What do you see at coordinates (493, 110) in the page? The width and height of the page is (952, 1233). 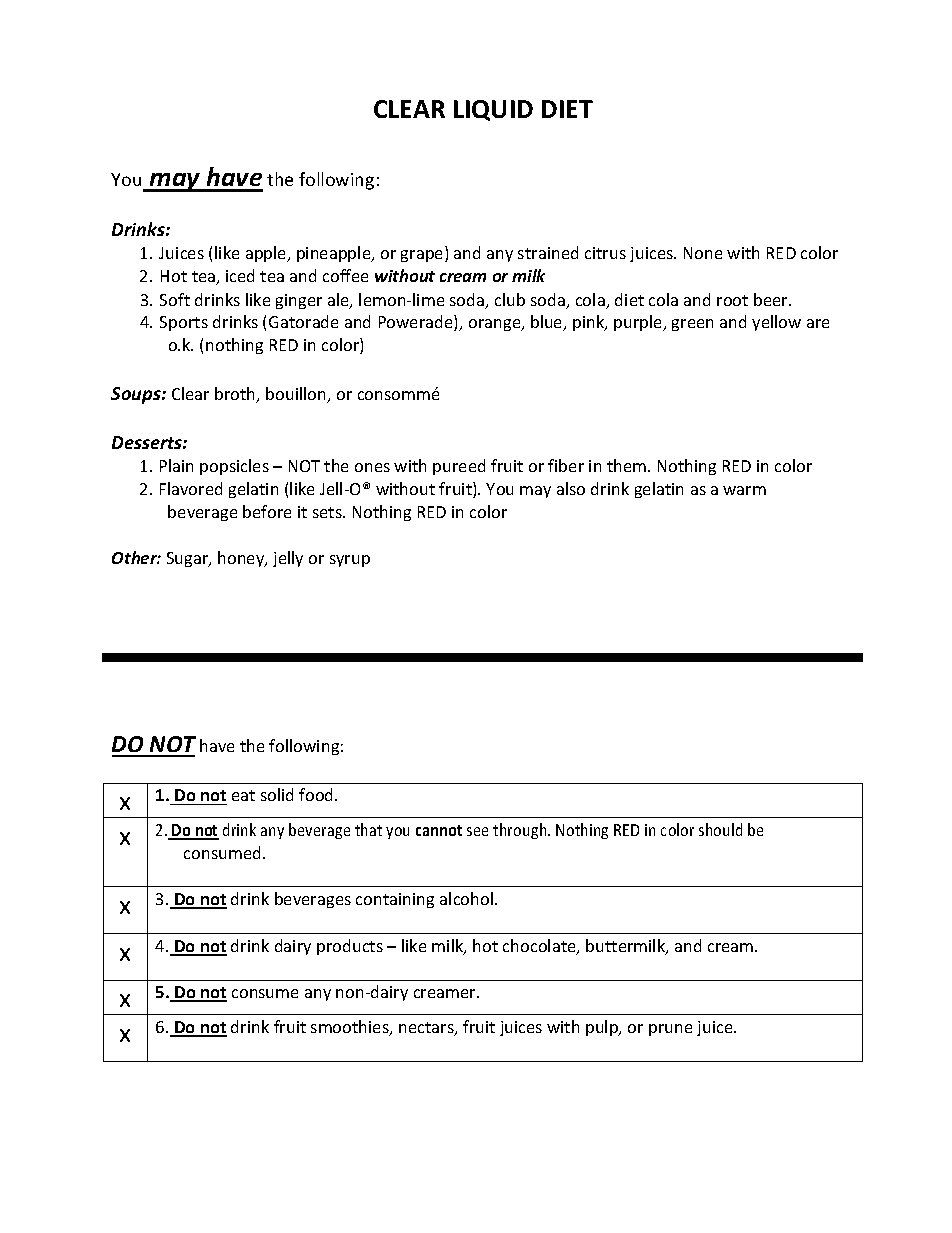 I see `LIQUID` at bounding box center [493, 110].
